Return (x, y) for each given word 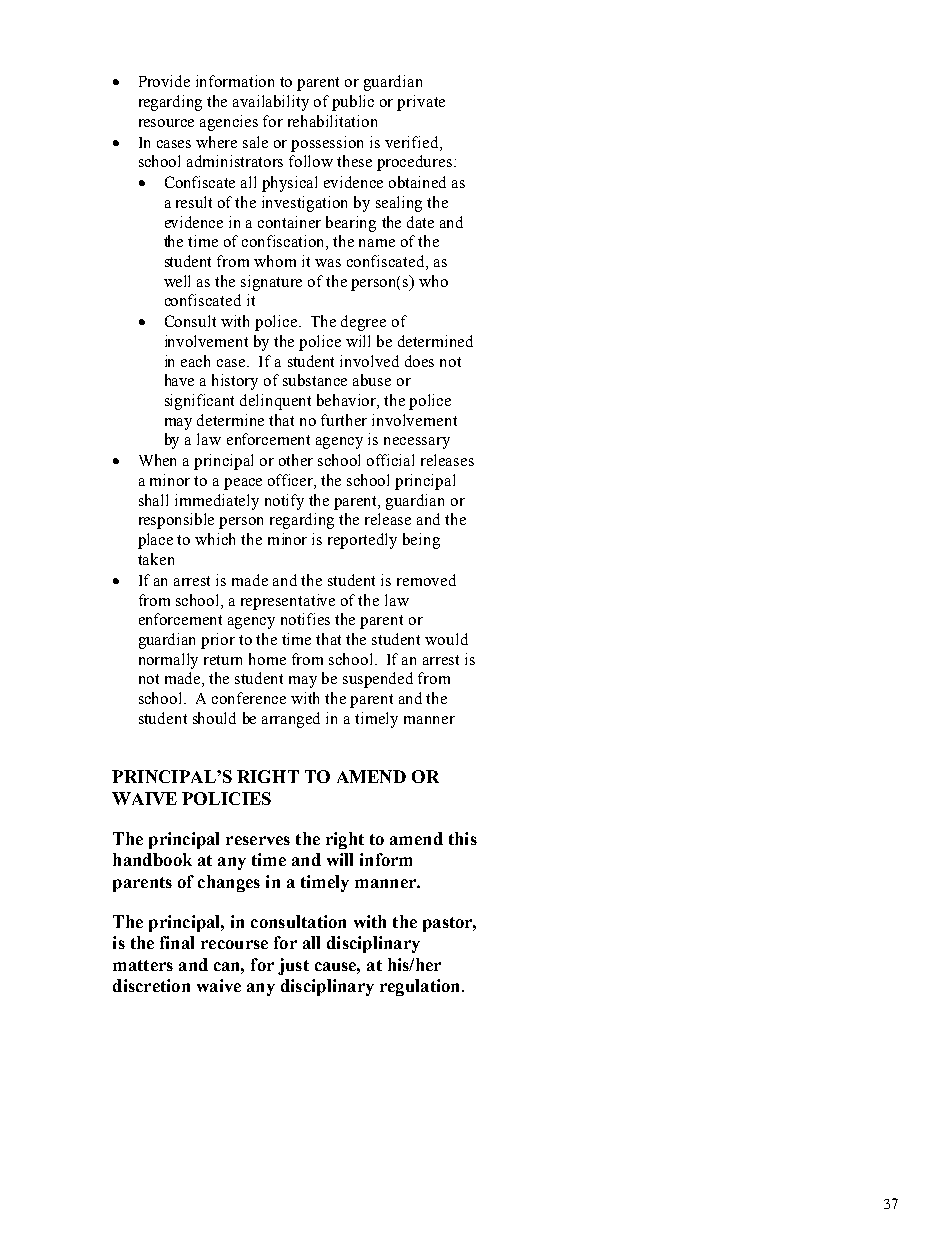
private (421, 103)
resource (166, 123)
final (177, 942)
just (293, 966)
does (419, 361)
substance (315, 380)
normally (168, 661)
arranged (291, 720)
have (179, 380)
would (446, 639)
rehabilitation (332, 121)
